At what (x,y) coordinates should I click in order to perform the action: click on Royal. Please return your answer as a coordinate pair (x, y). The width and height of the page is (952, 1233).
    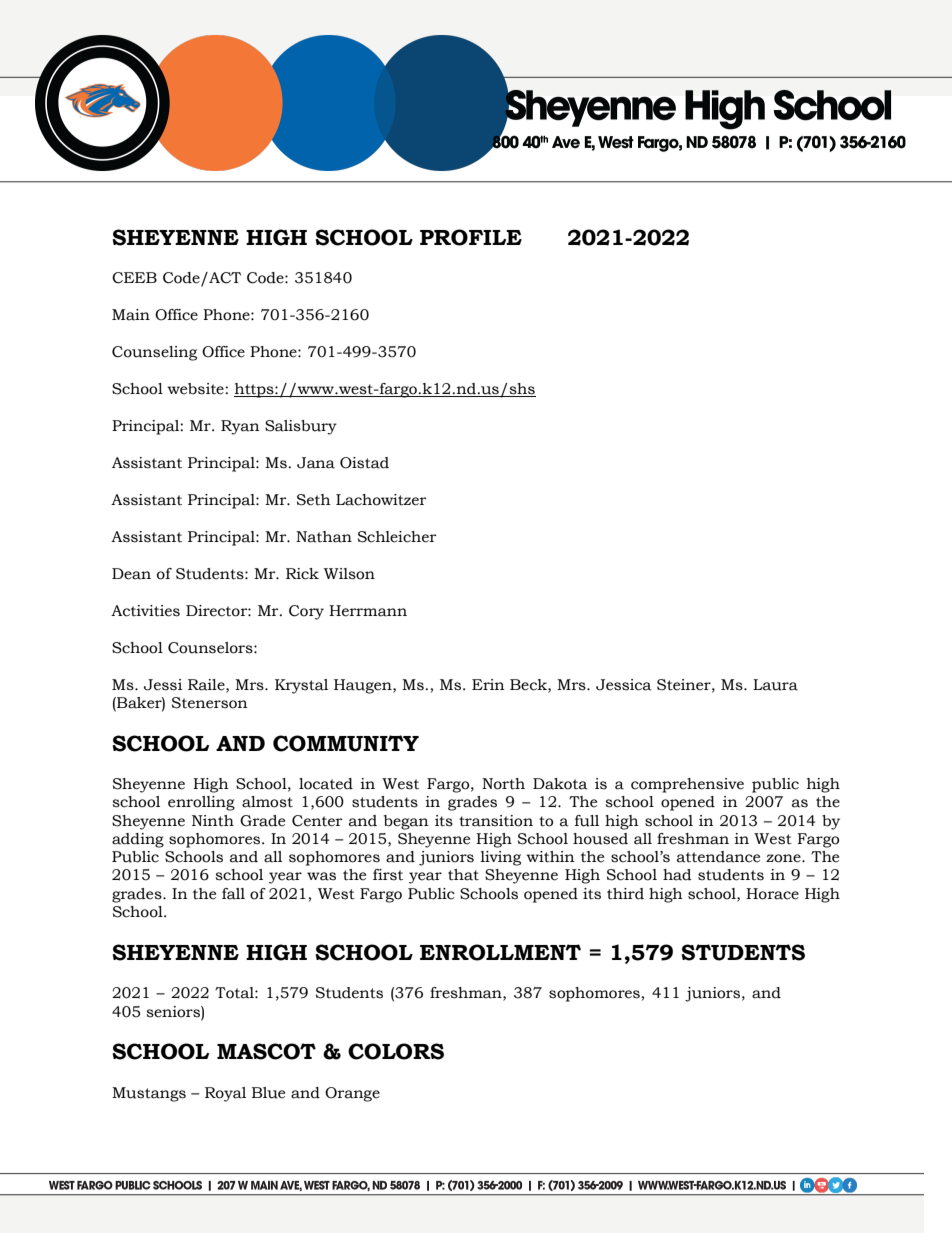
    Looking at the image, I should click on (225, 1094).
